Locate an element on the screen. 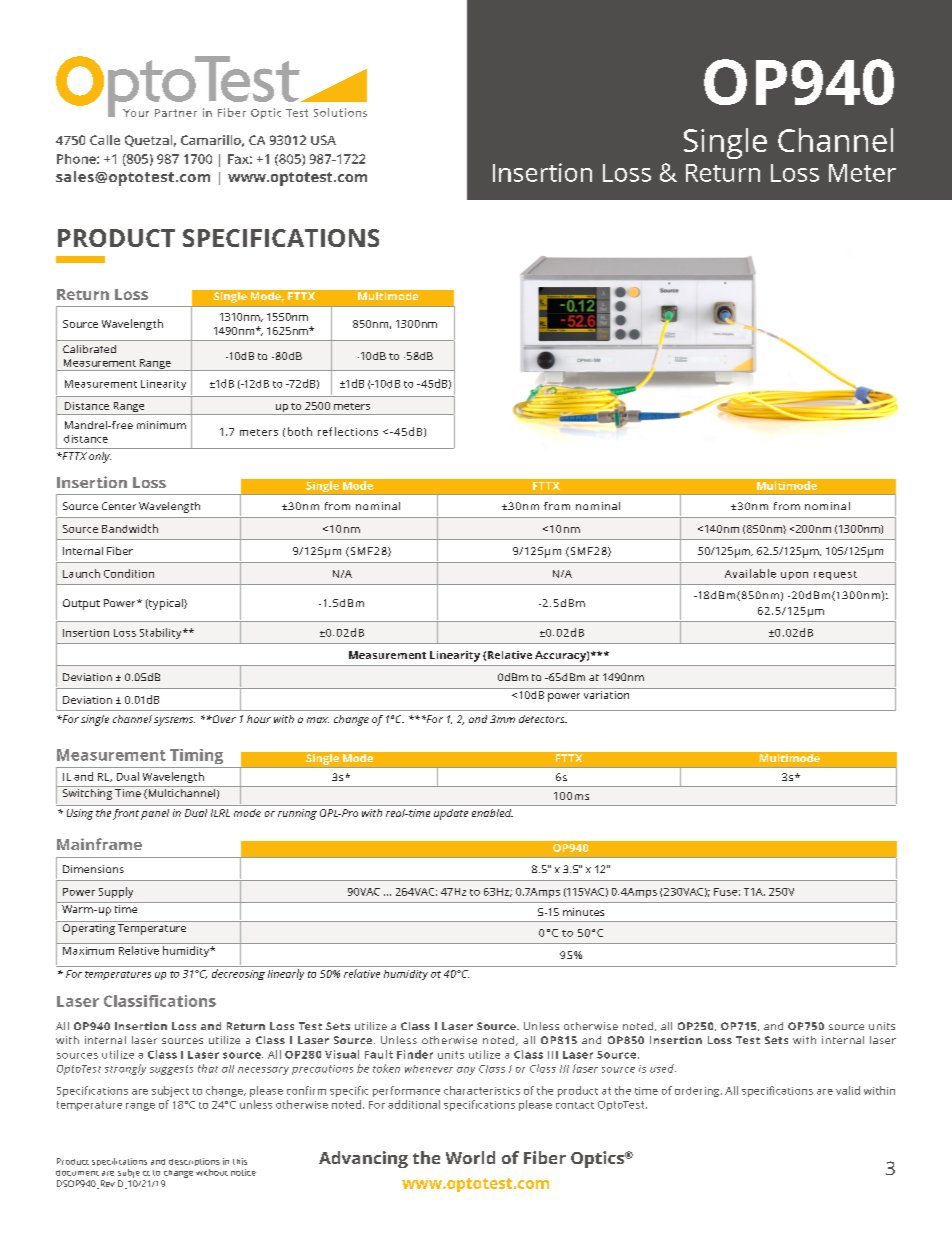 The width and height of the screenshot is (952, 1233). upon is located at coordinates (794, 576).
